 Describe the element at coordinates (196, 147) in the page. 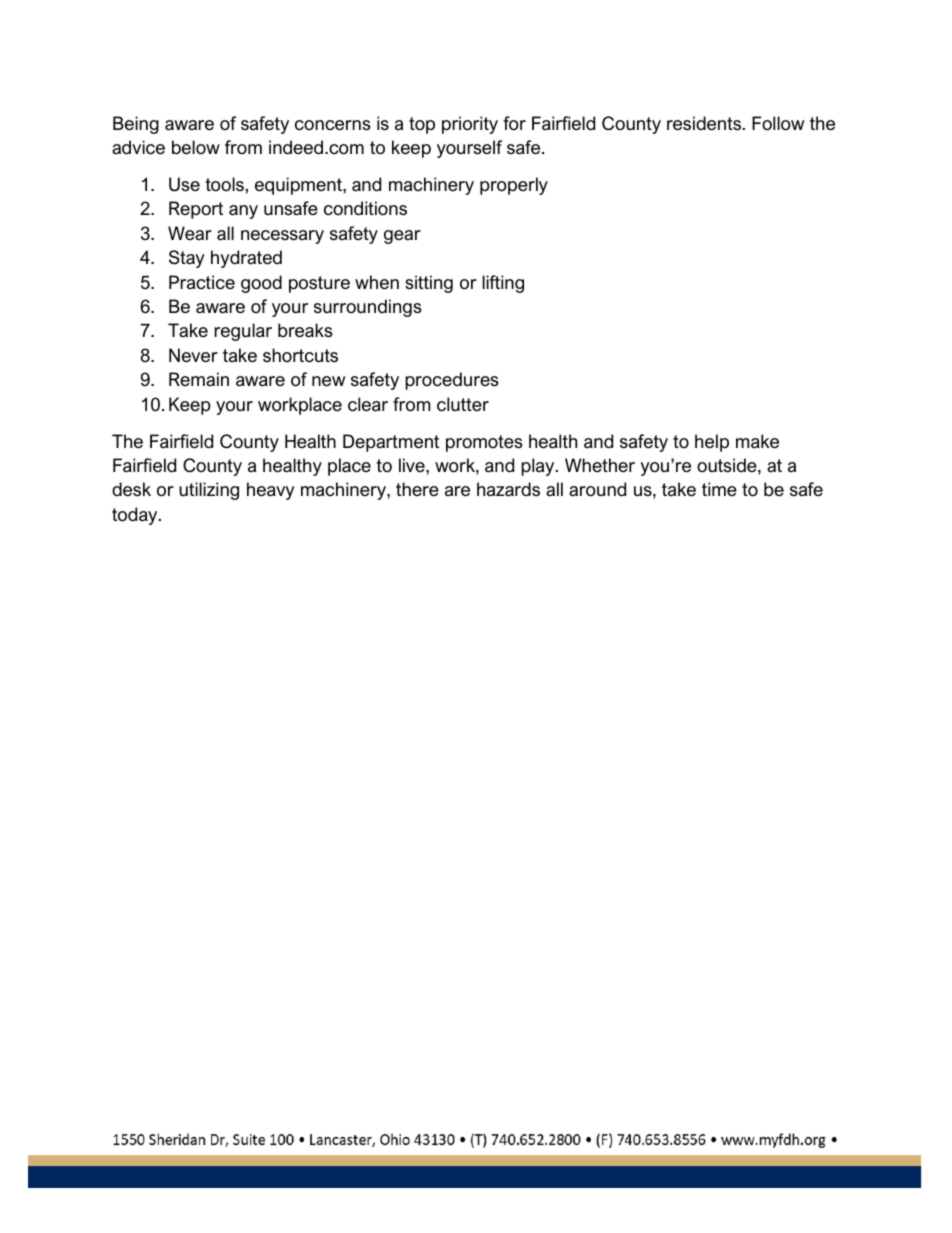

I see `below` at that location.
